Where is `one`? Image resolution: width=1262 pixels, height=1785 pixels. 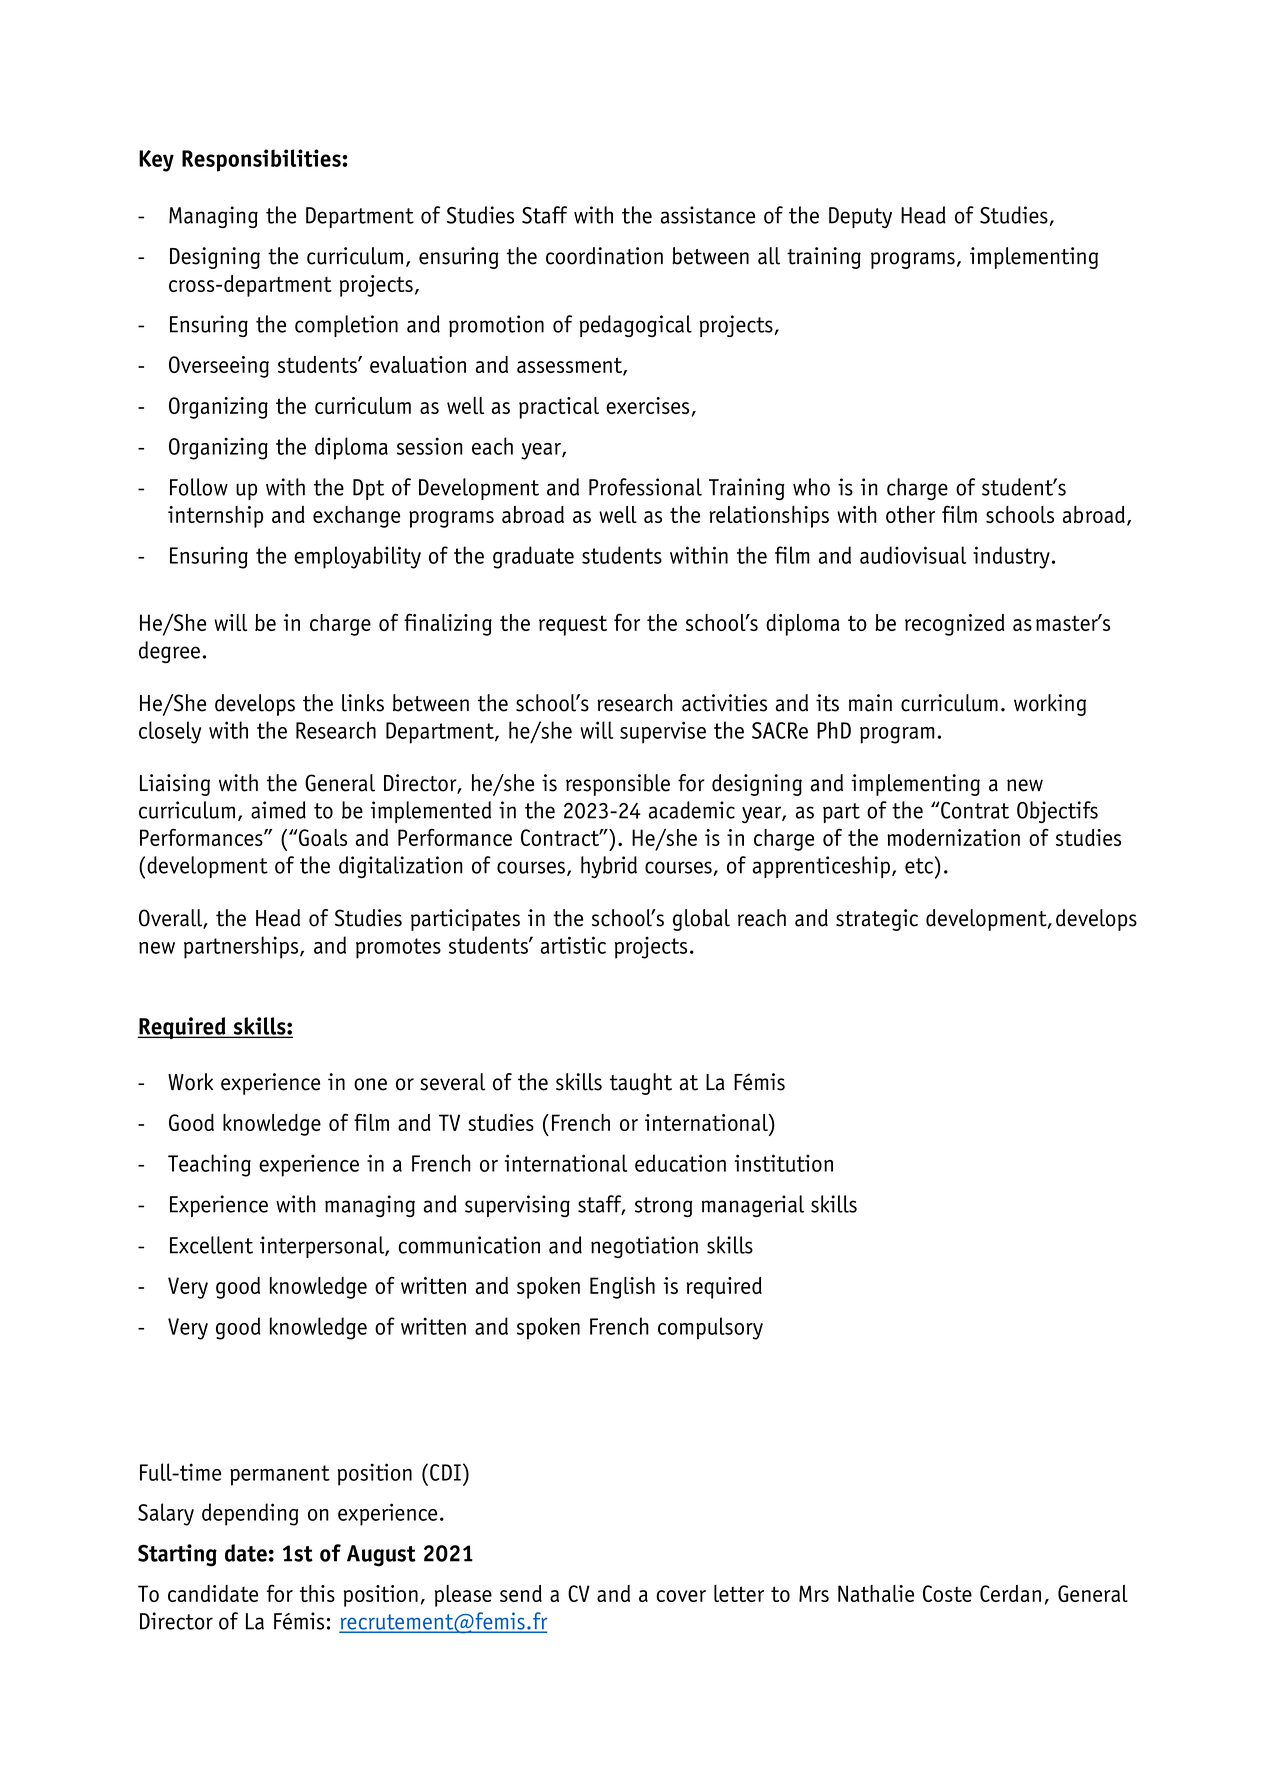
one is located at coordinates (370, 1084).
